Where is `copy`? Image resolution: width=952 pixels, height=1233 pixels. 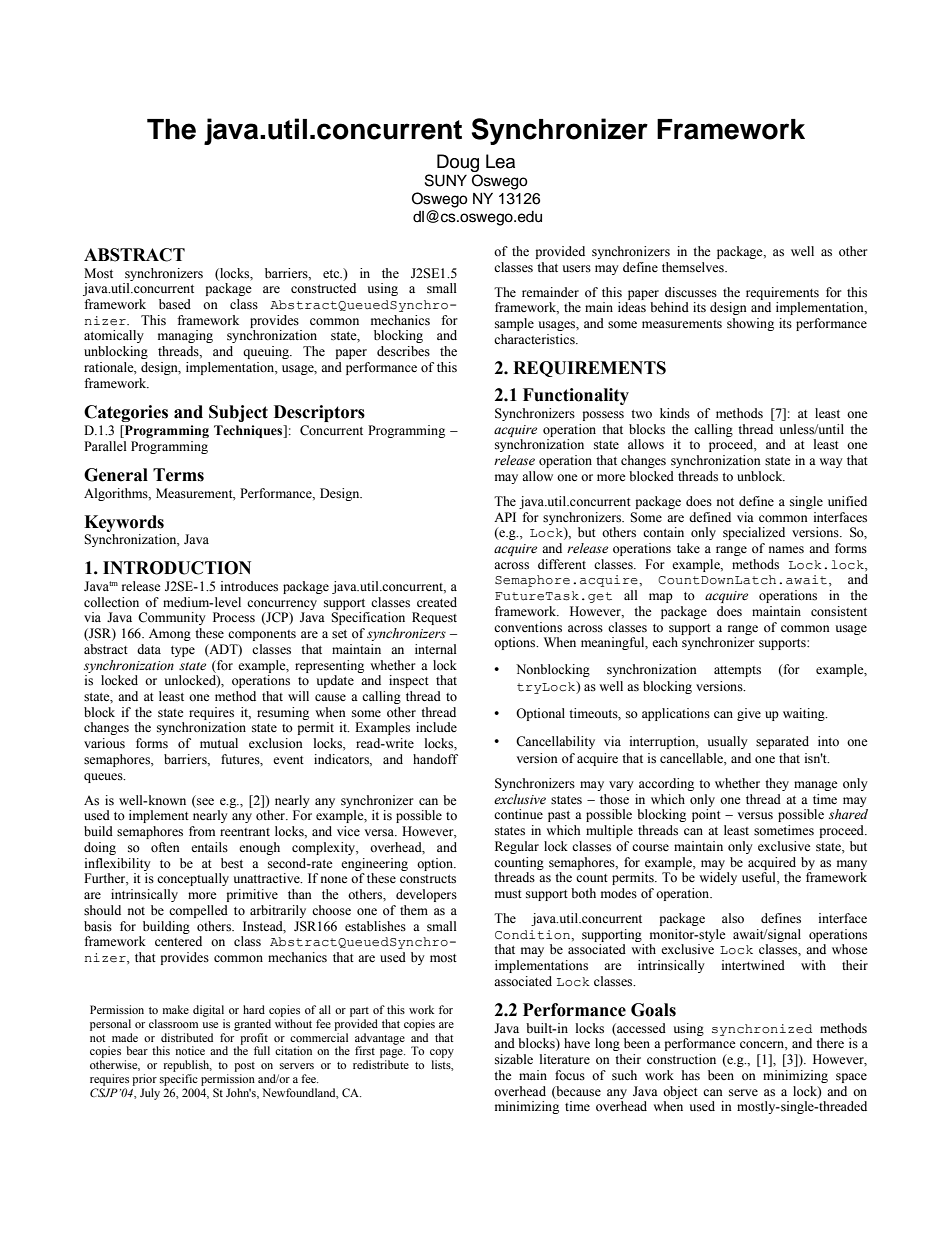 copy is located at coordinates (442, 1053).
